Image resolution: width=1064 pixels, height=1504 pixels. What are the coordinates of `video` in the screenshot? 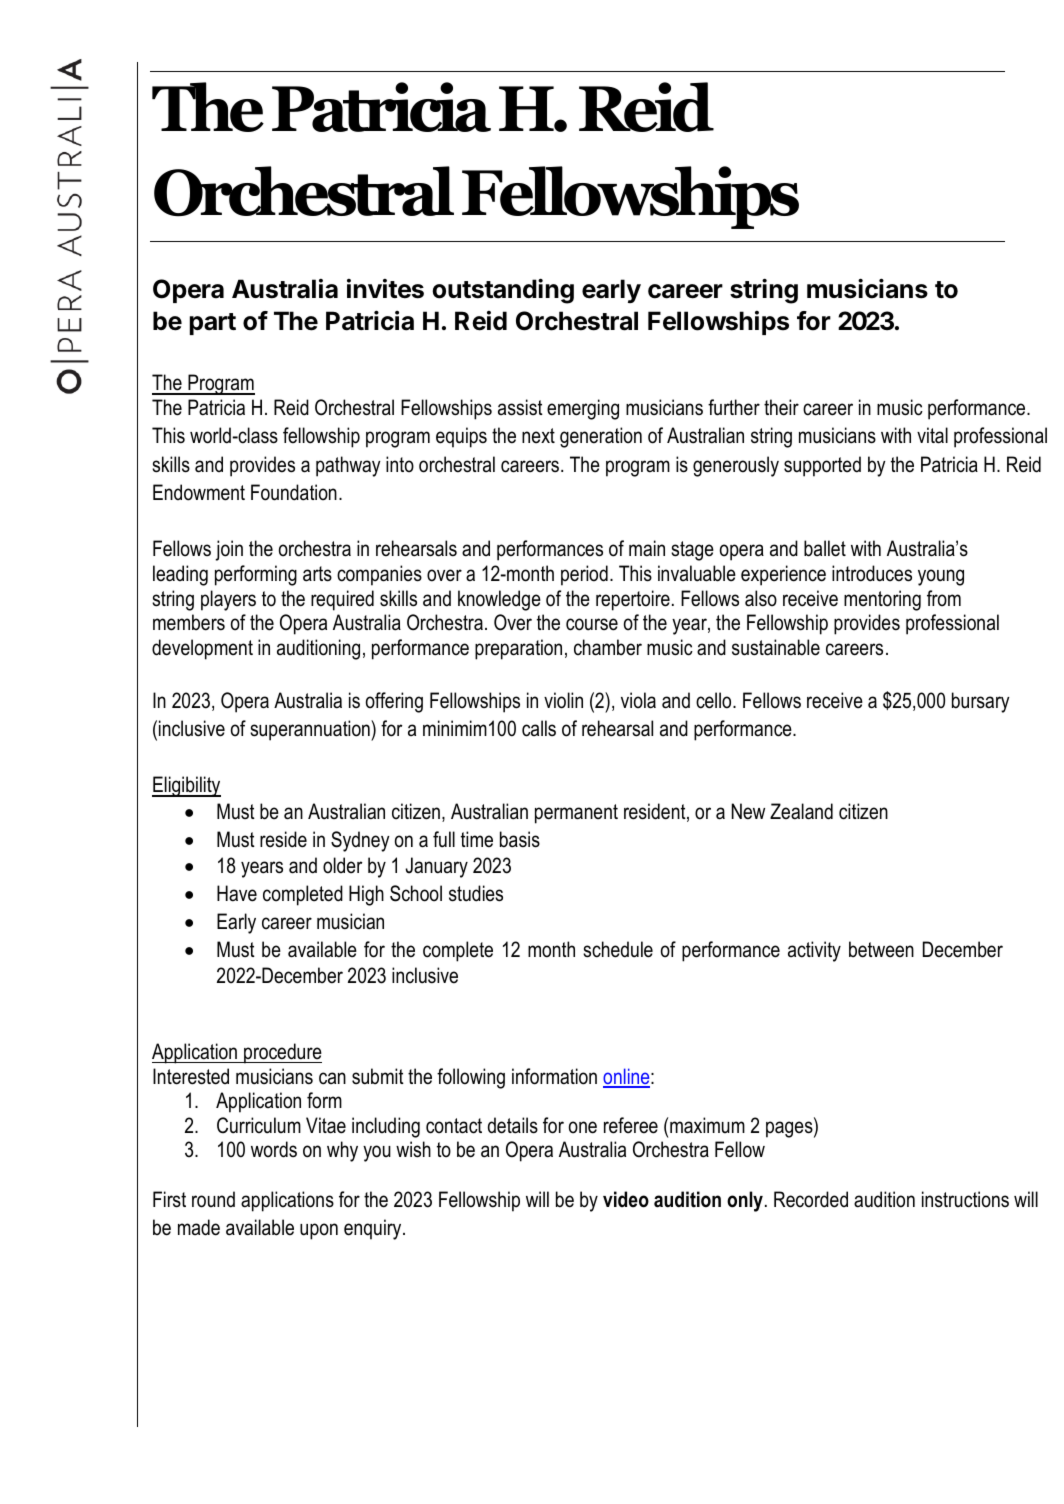 It's located at (626, 1199).
